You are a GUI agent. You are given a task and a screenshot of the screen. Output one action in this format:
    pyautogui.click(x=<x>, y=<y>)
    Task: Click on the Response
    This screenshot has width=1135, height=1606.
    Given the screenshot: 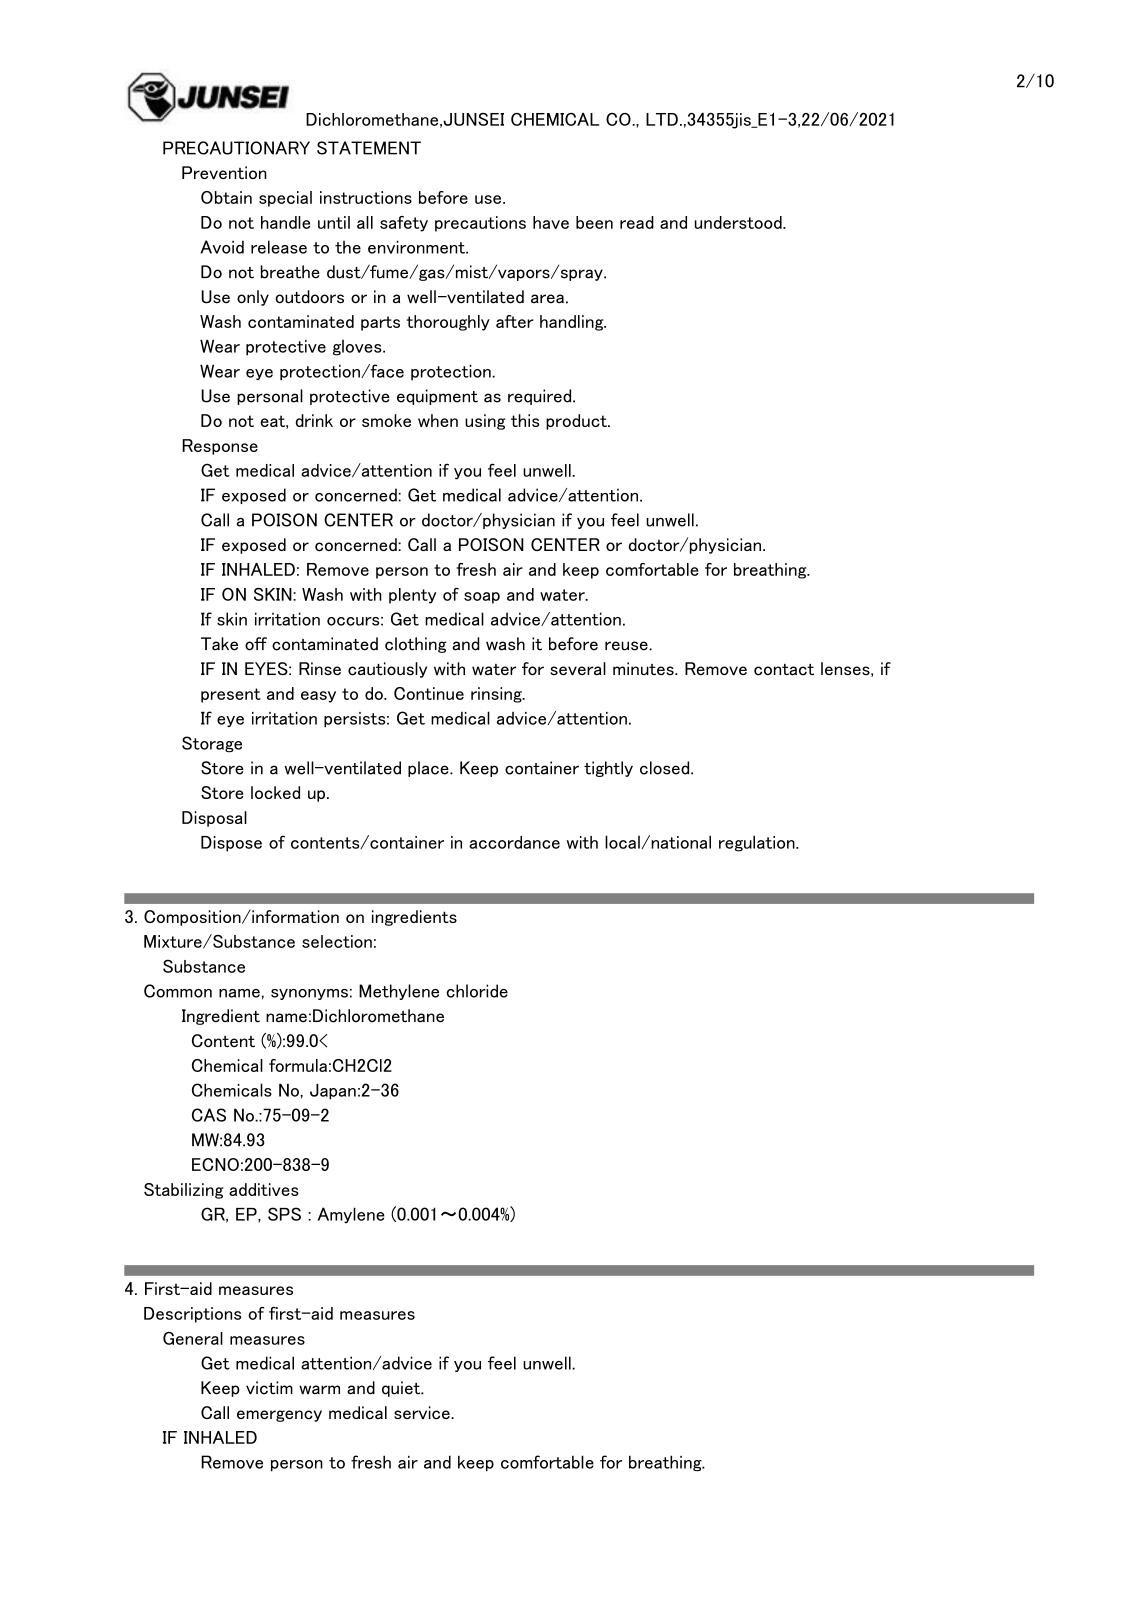 What is the action you would take?
    pyautogui.click(x=220, y=447)
